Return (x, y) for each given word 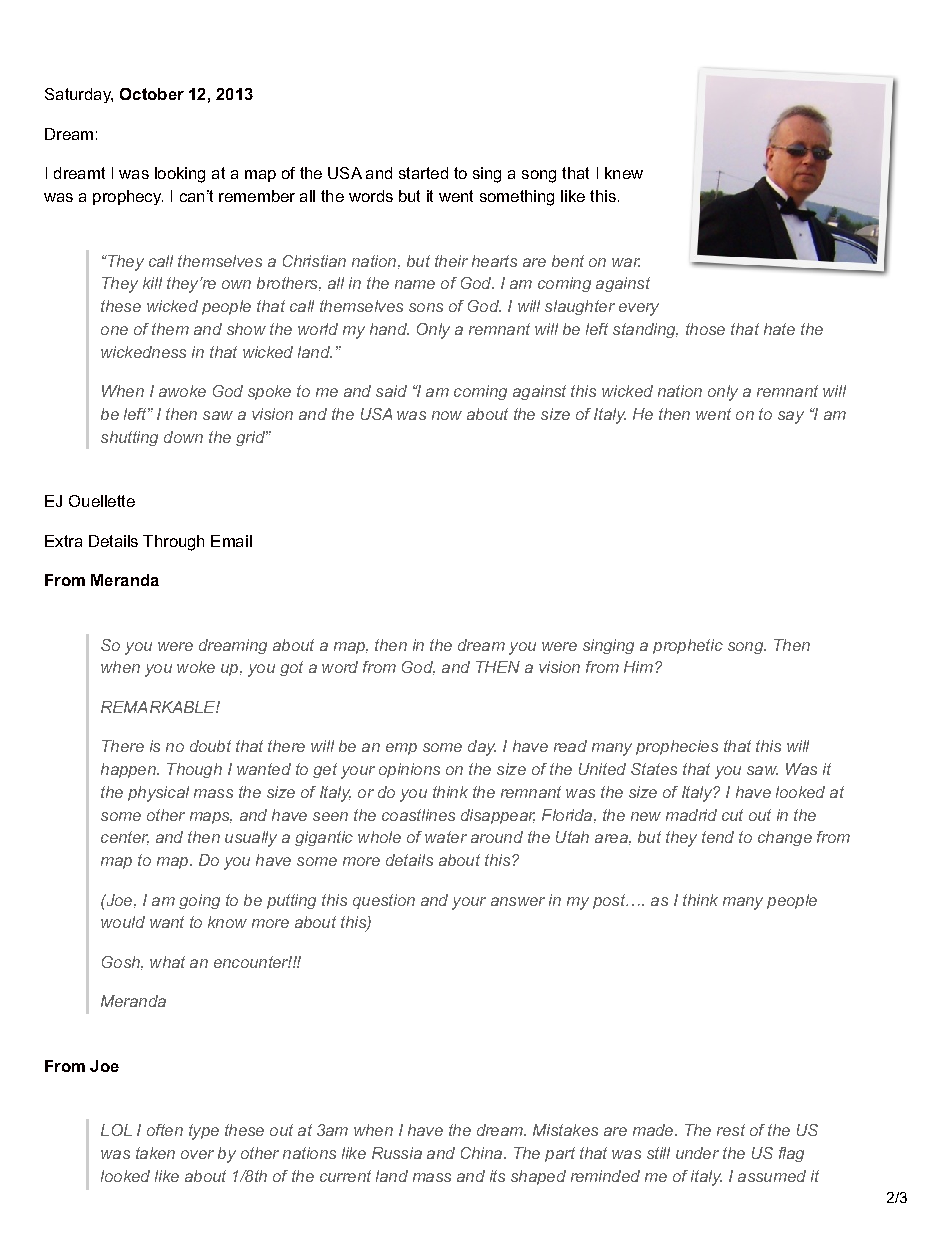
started (423, 173)
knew (624, 173)
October (152, 94)
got (291, 668)
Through (173, 543)
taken (155, 1153)
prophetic (688, 646)
